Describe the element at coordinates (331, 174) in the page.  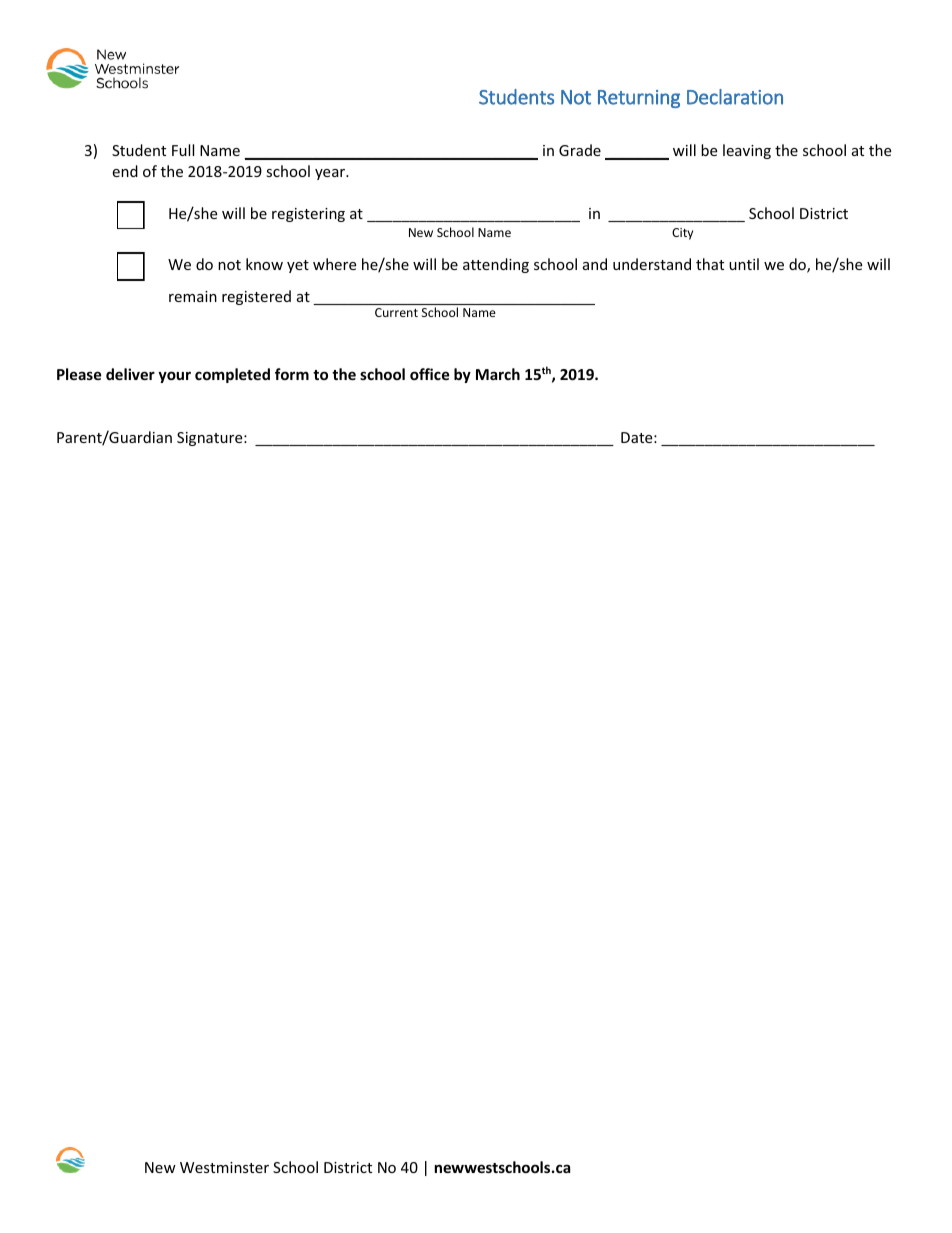
I see `year` at that location.
